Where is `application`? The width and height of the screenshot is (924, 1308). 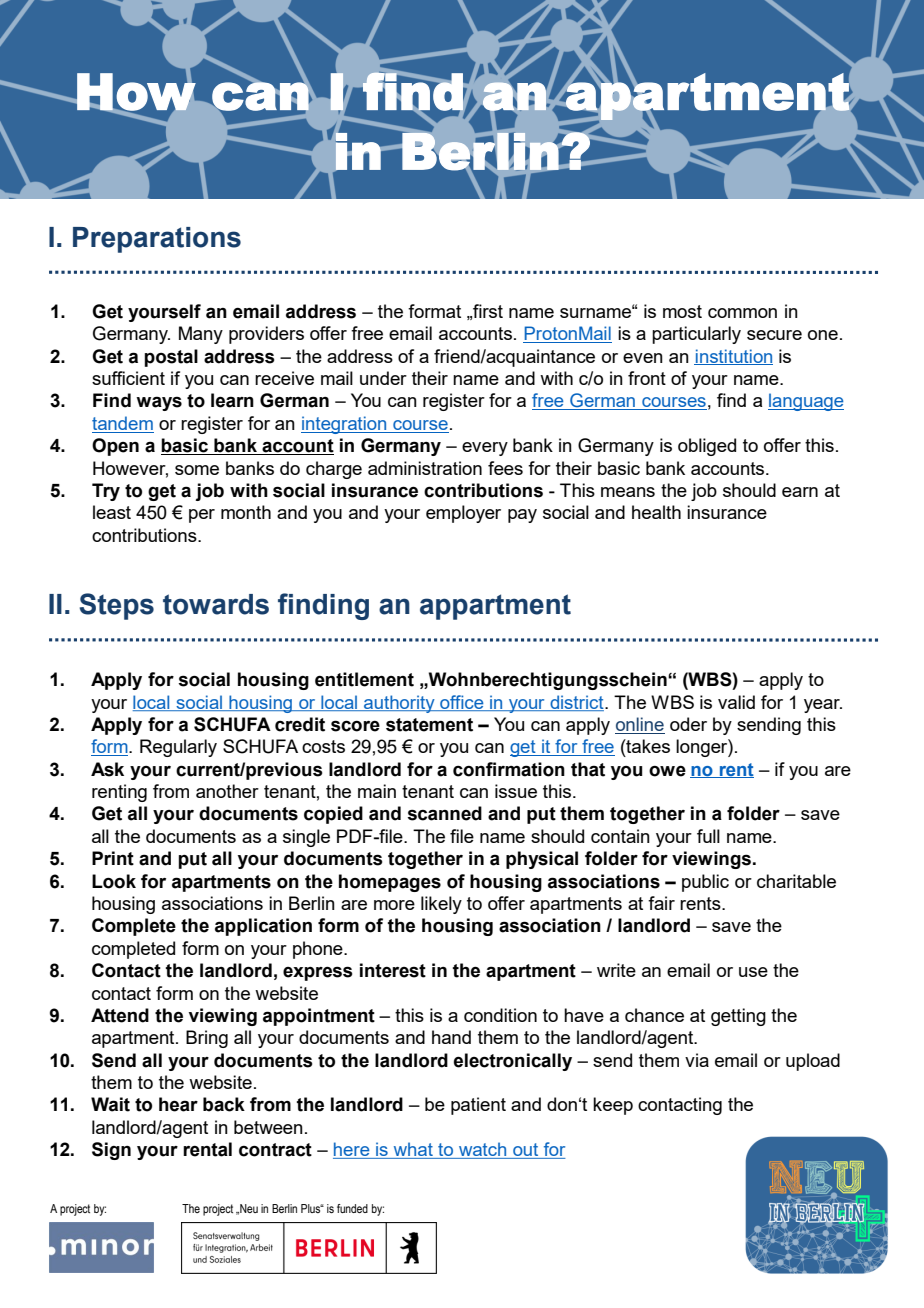 application is located at coordinates (263, 927).
